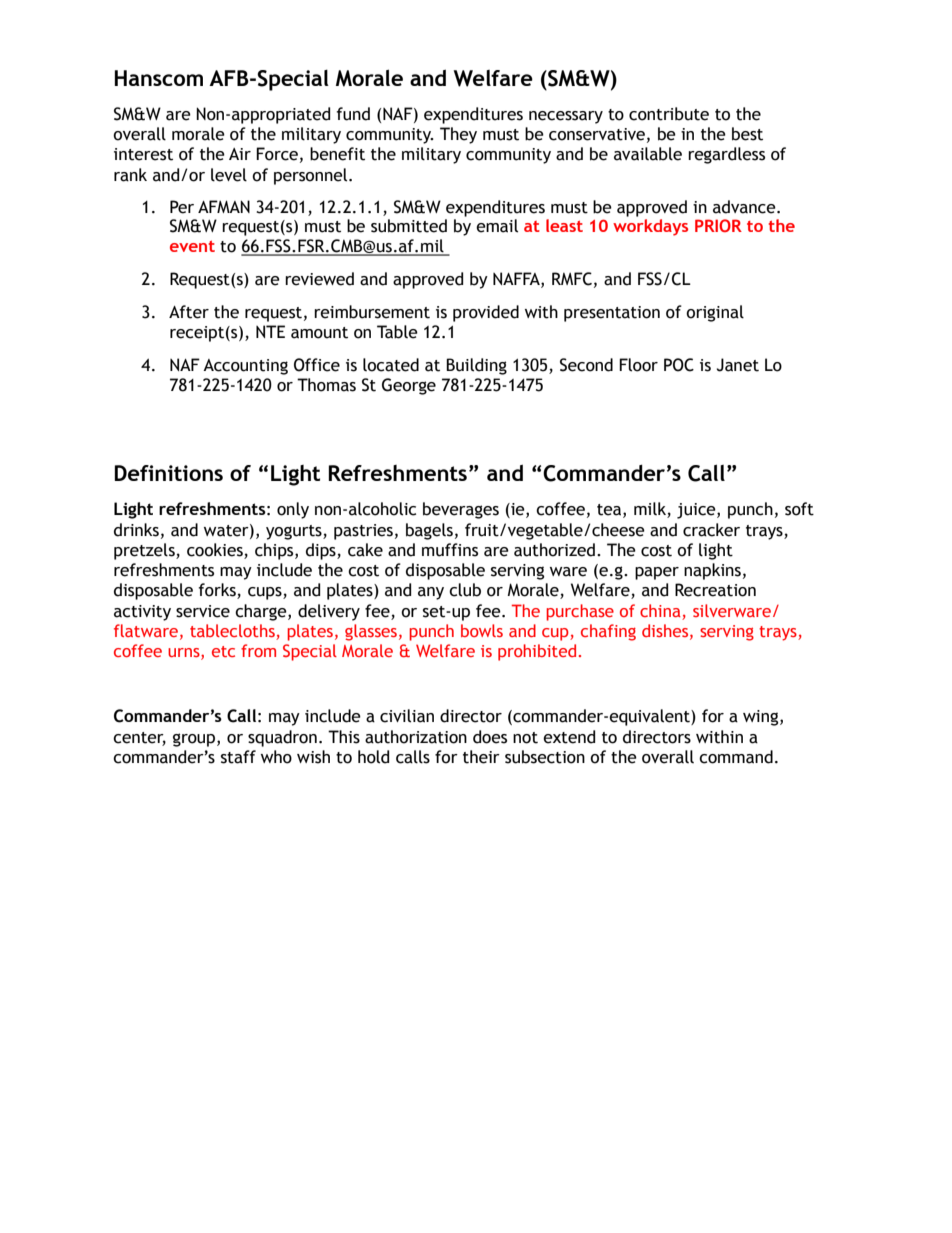 This page has width=952, height=1233. I want to click on staff, so click(238, 757).
